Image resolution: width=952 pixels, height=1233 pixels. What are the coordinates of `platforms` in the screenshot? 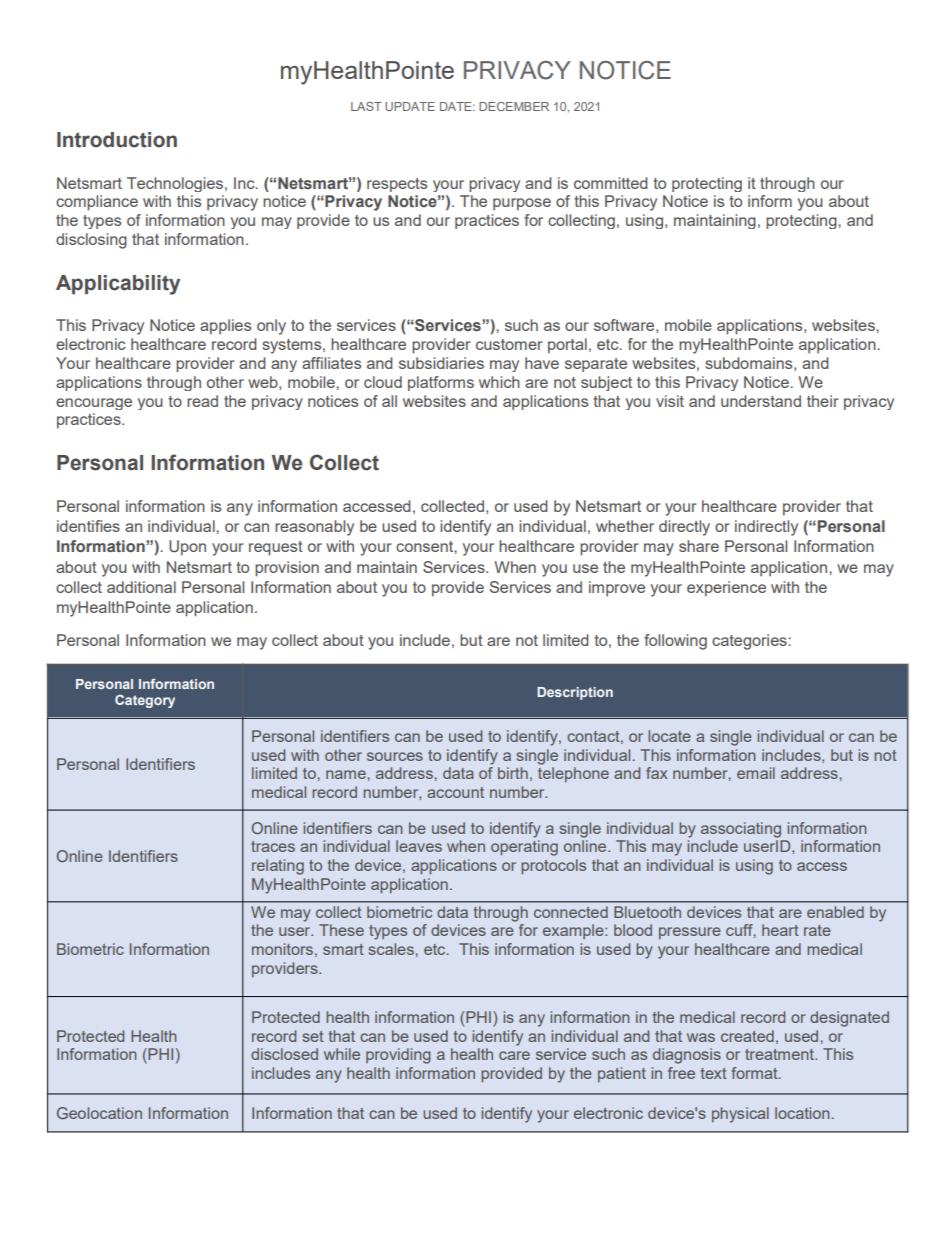 It's located at (441, 383).
